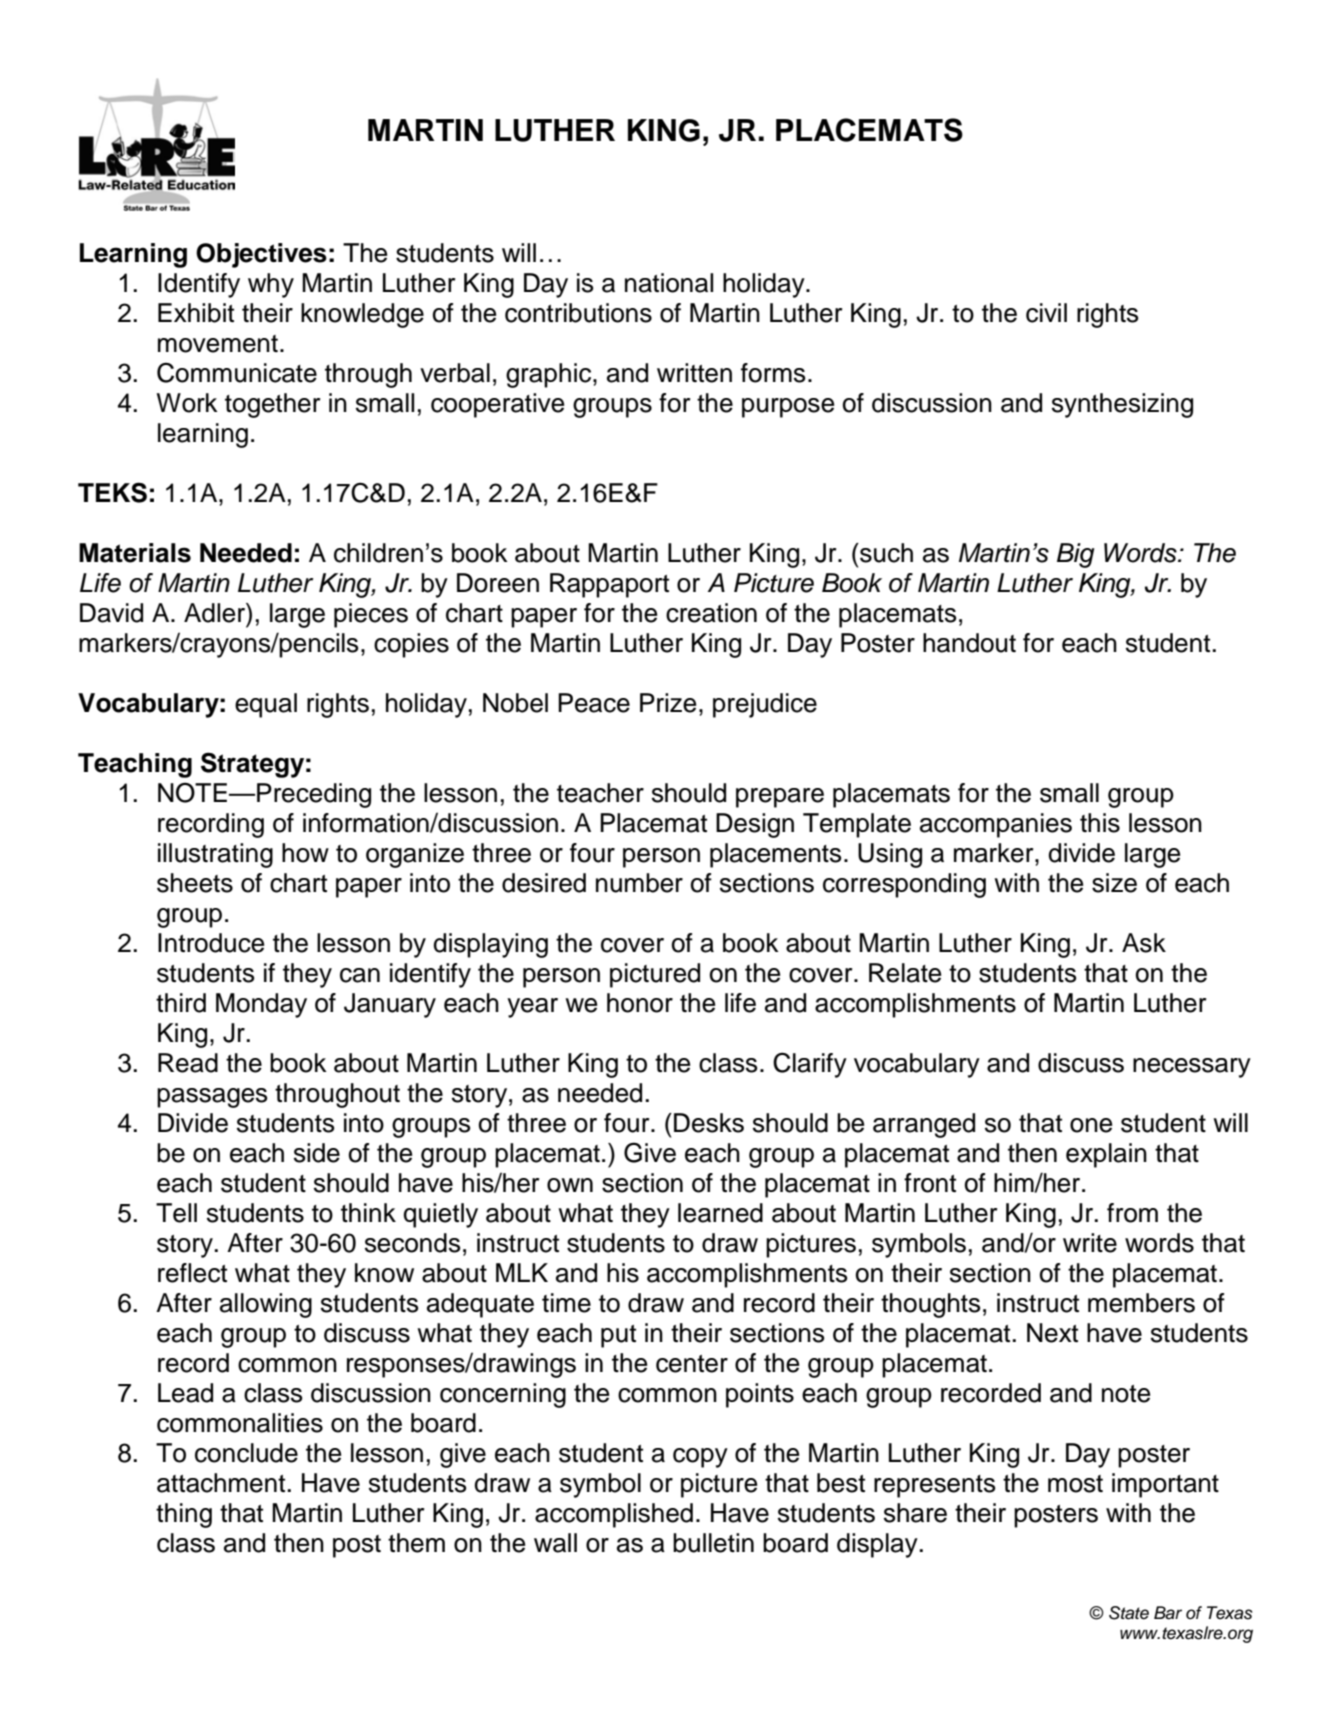 The image size is (1330, 1721). Describe the element at coordinates (192, 1273) in the document. I see `reflect` at that location.
